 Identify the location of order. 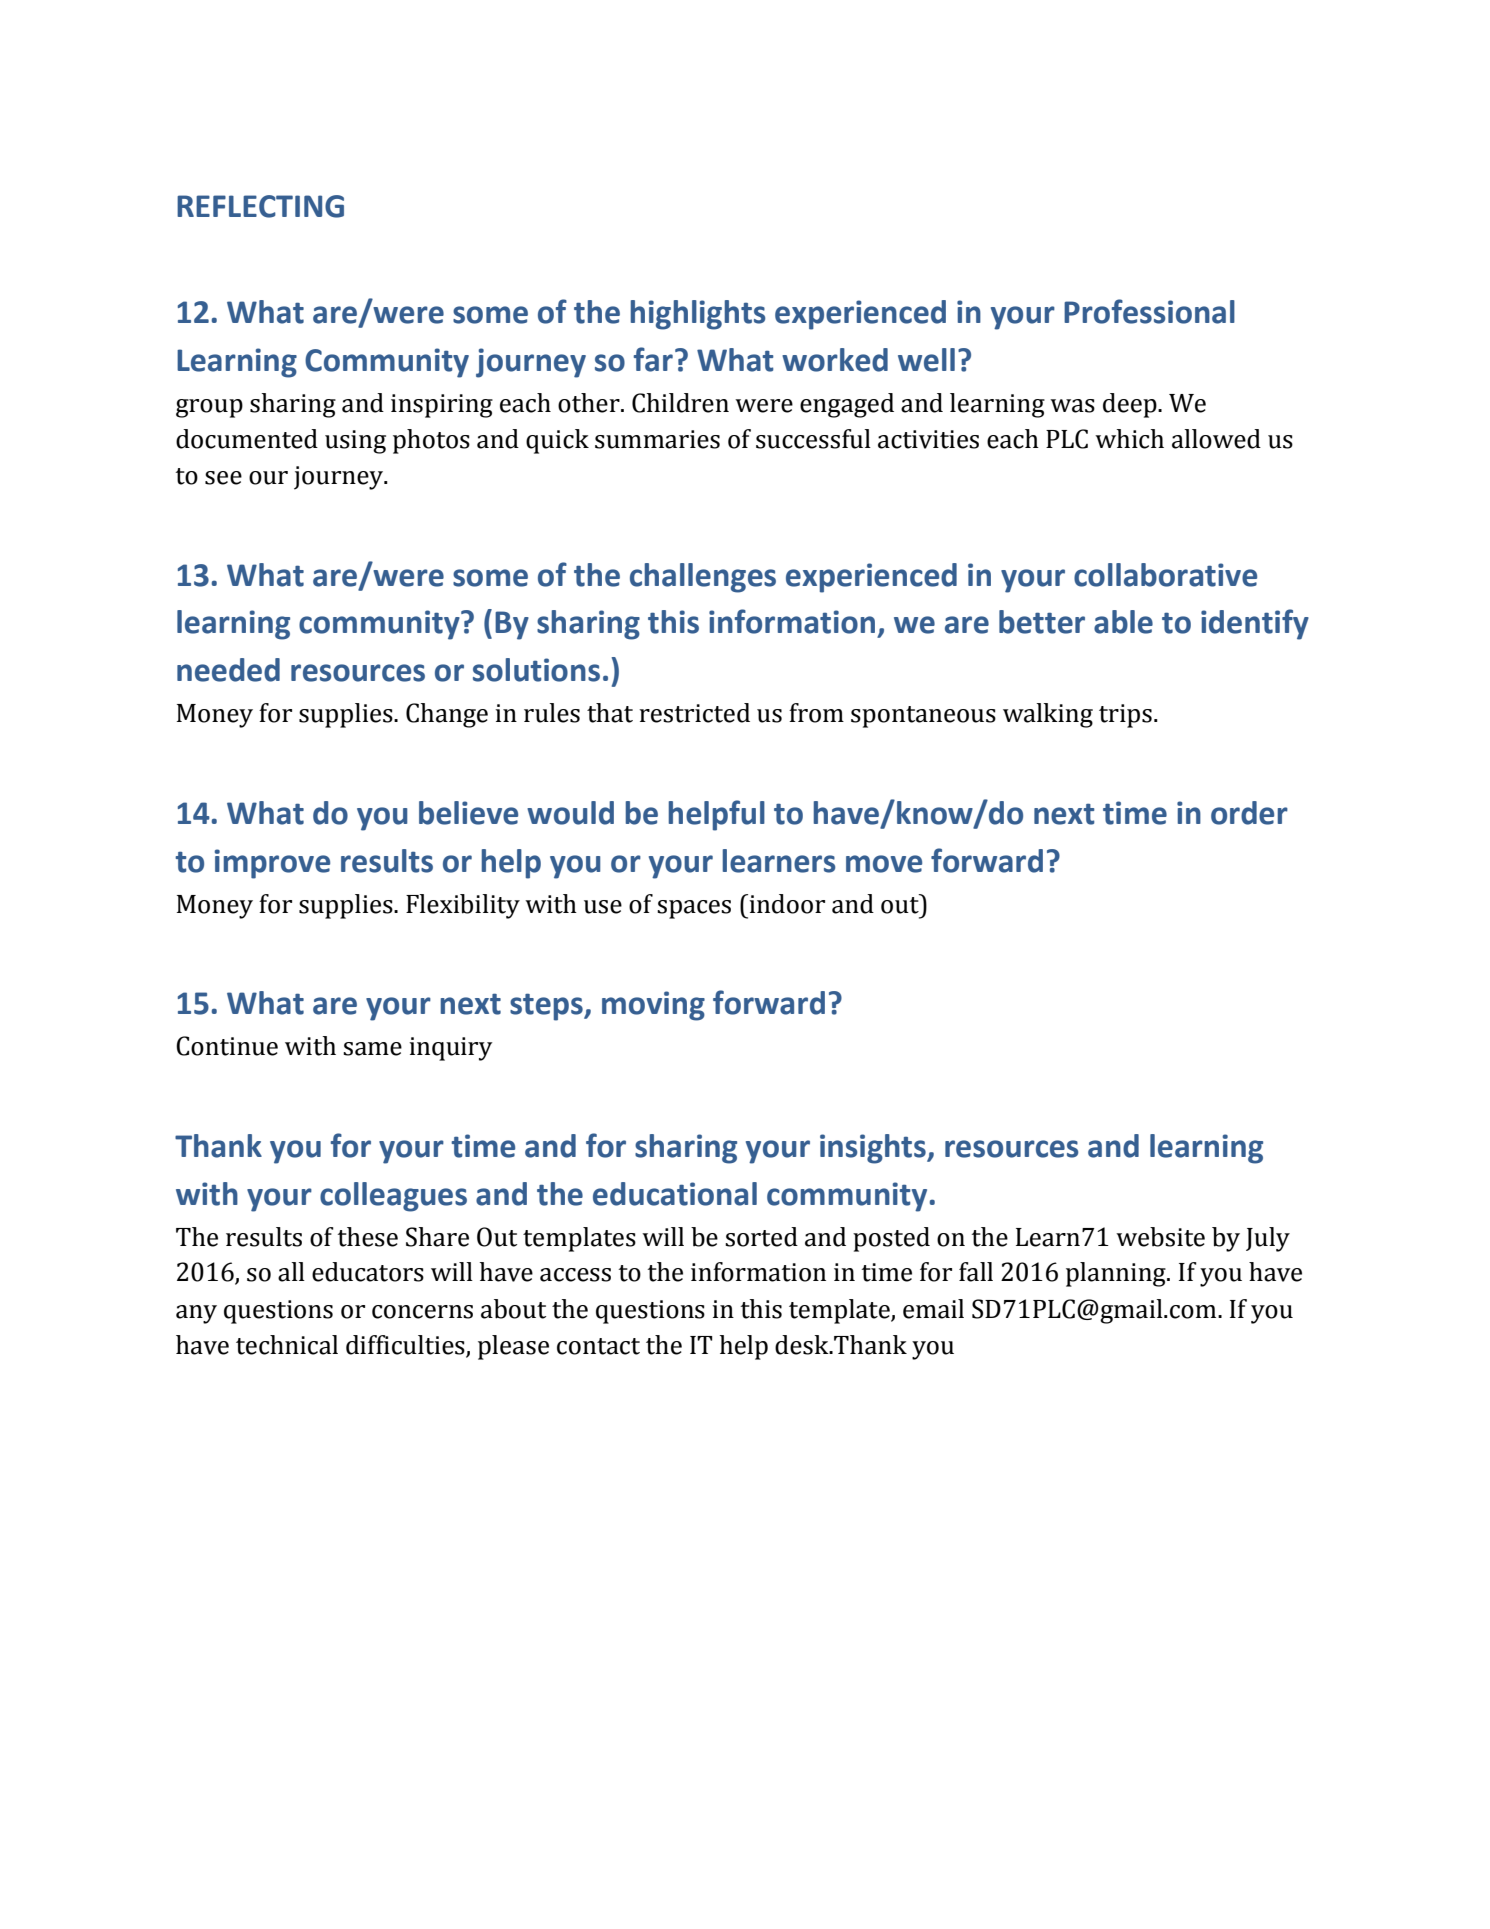
(1249, 813).
